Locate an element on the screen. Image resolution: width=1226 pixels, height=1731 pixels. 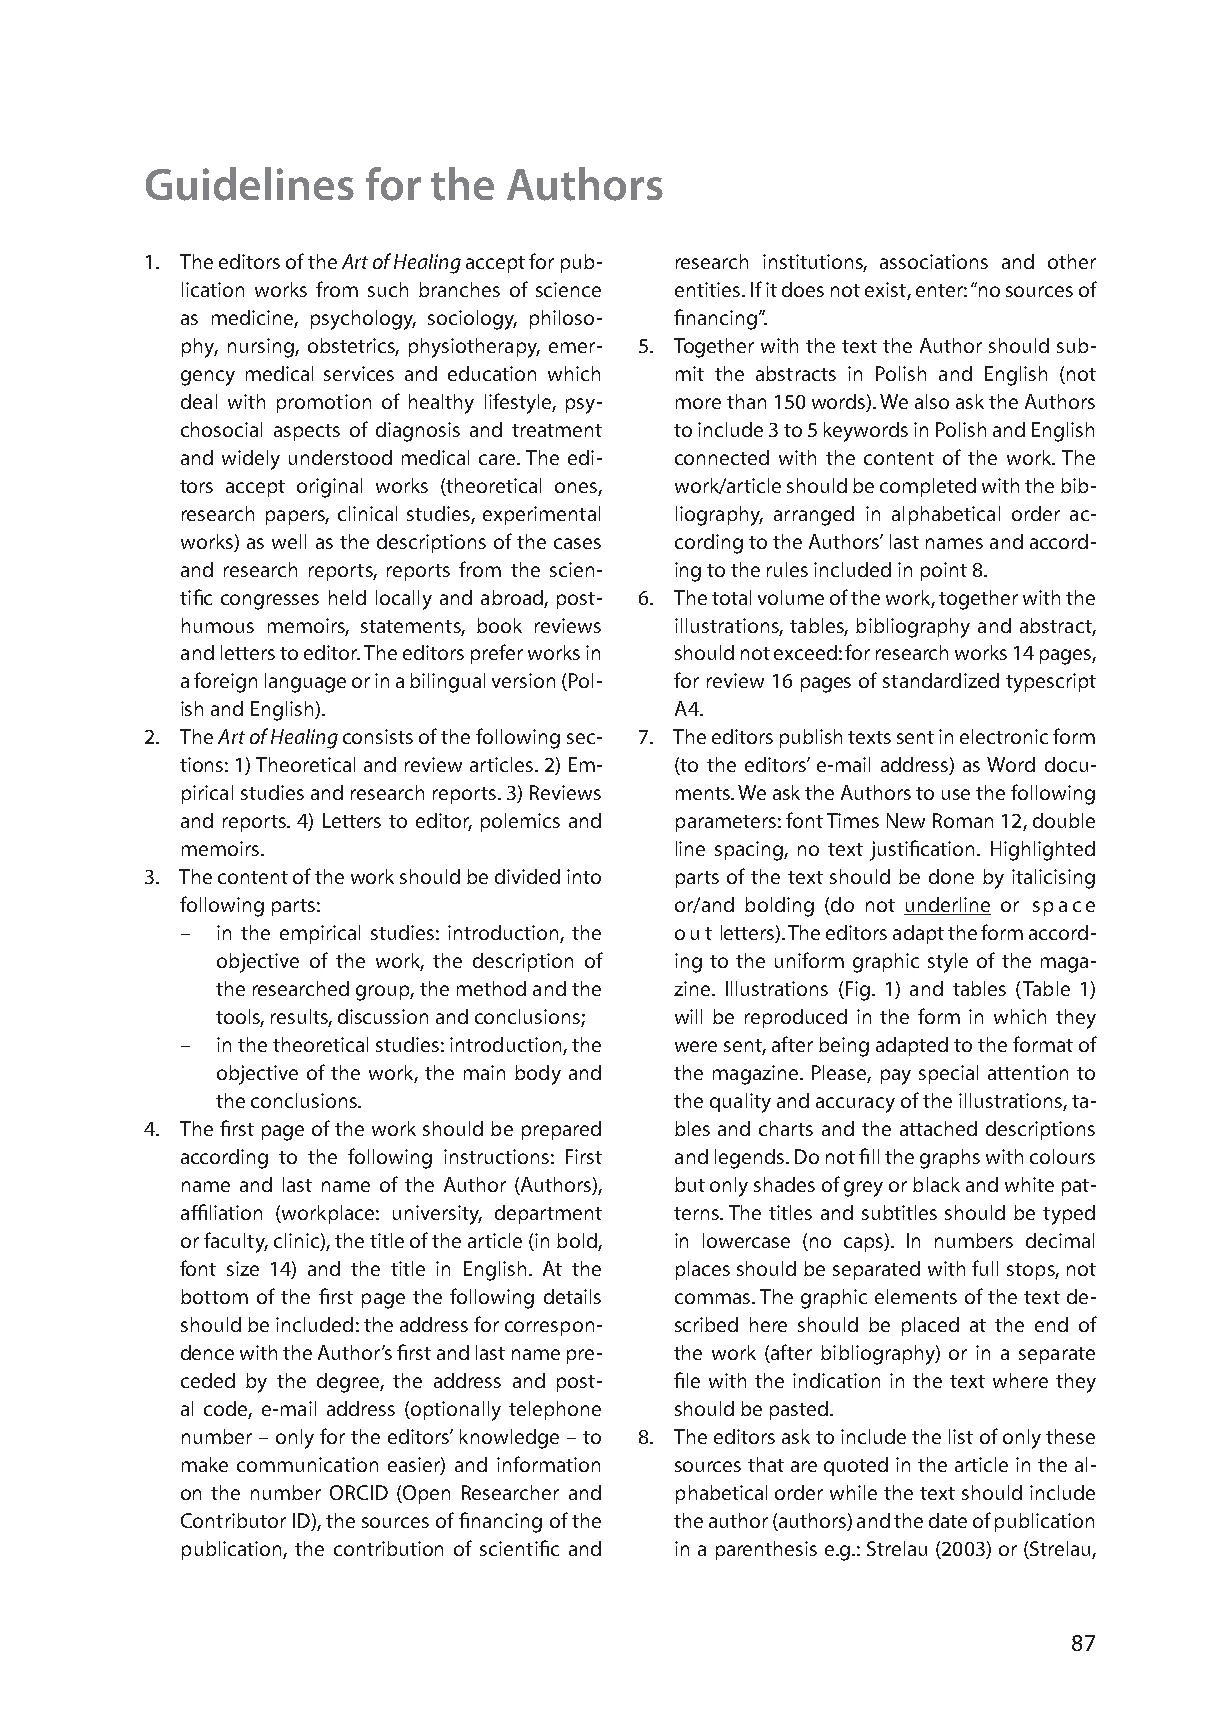
parenthesis is located at coordinates (766, 1550).
